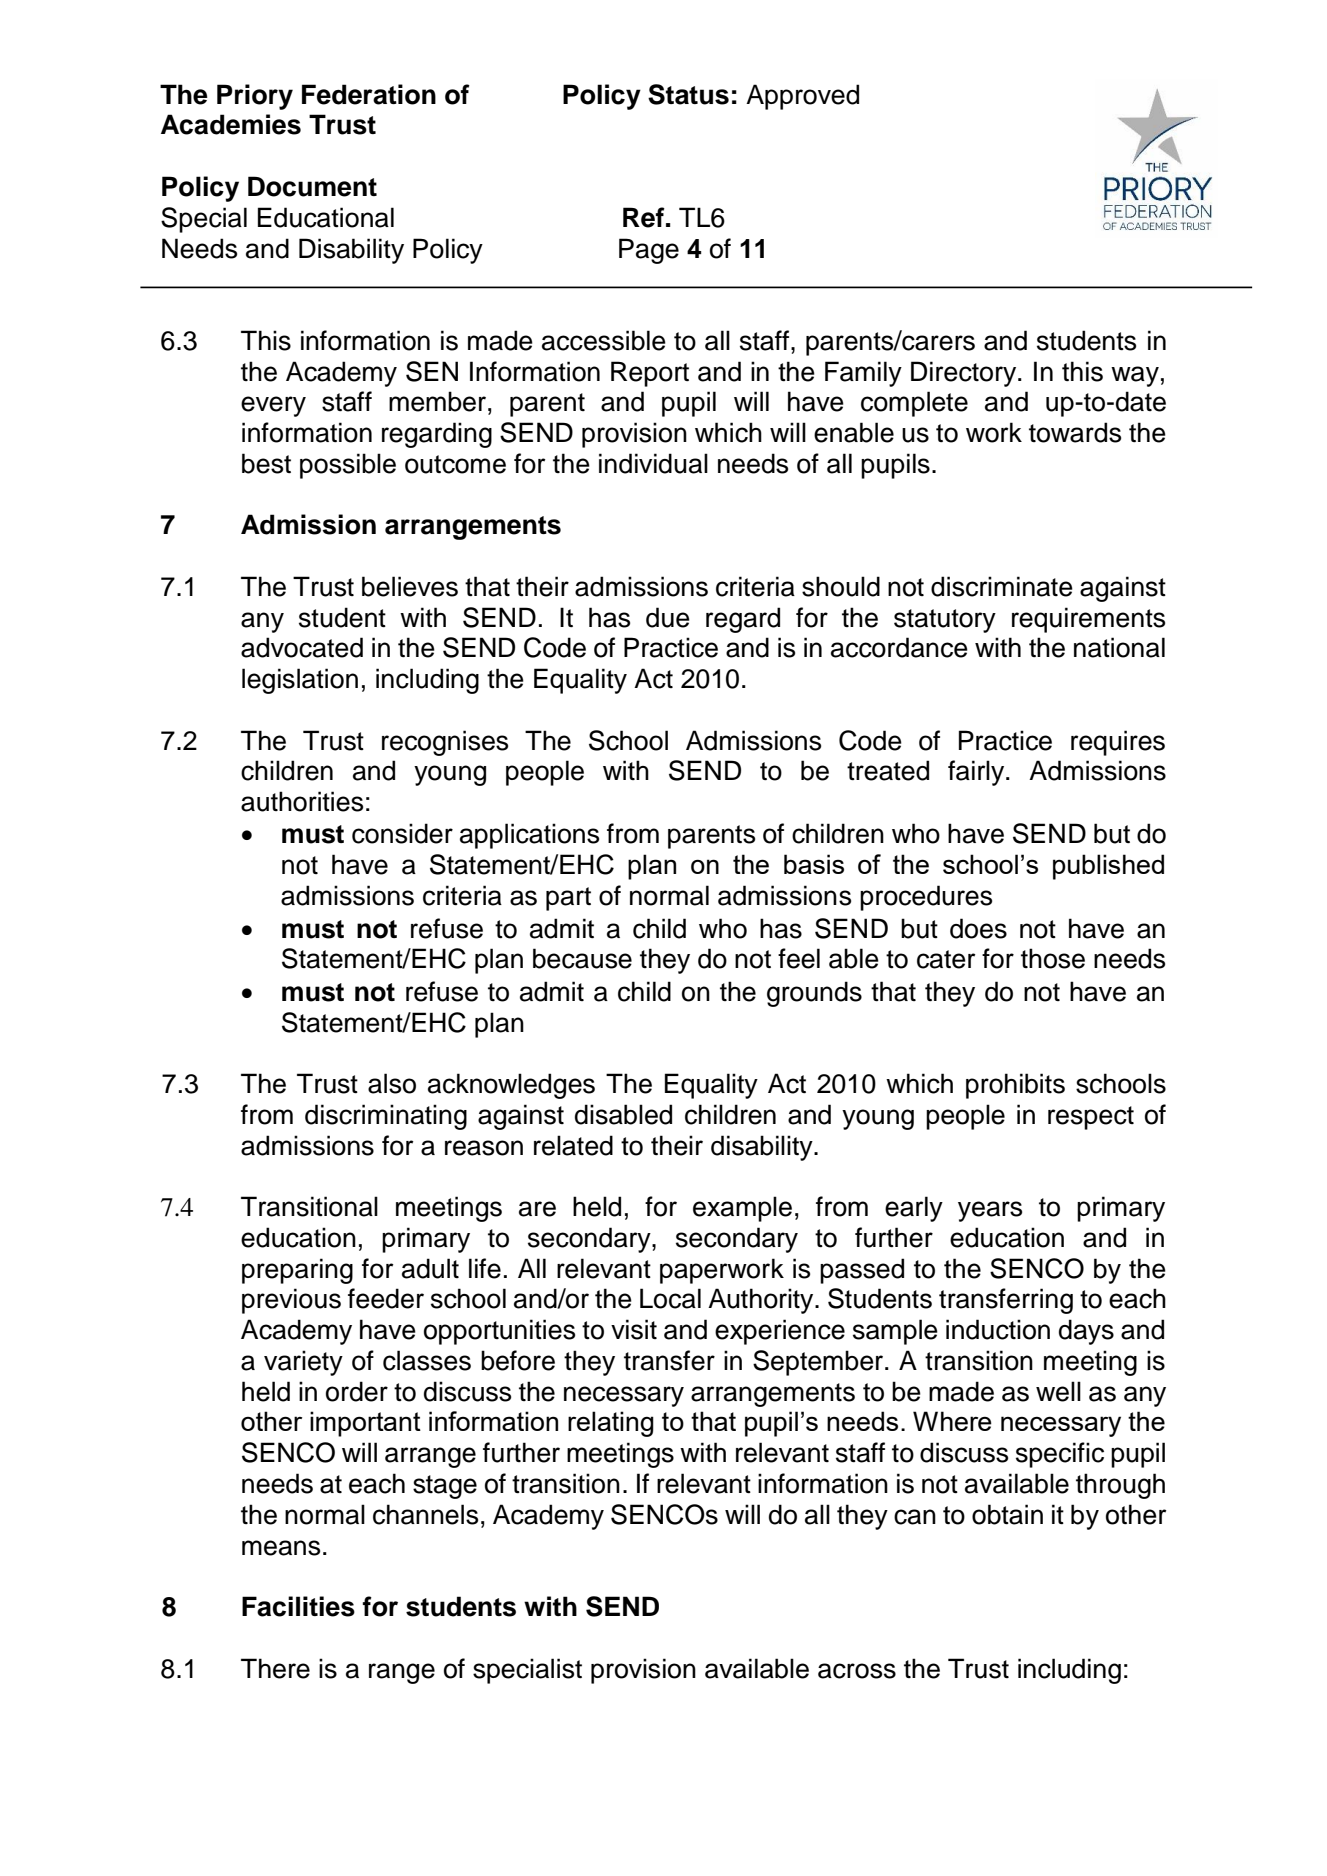  I want to click on Document, so click(312, 186).
